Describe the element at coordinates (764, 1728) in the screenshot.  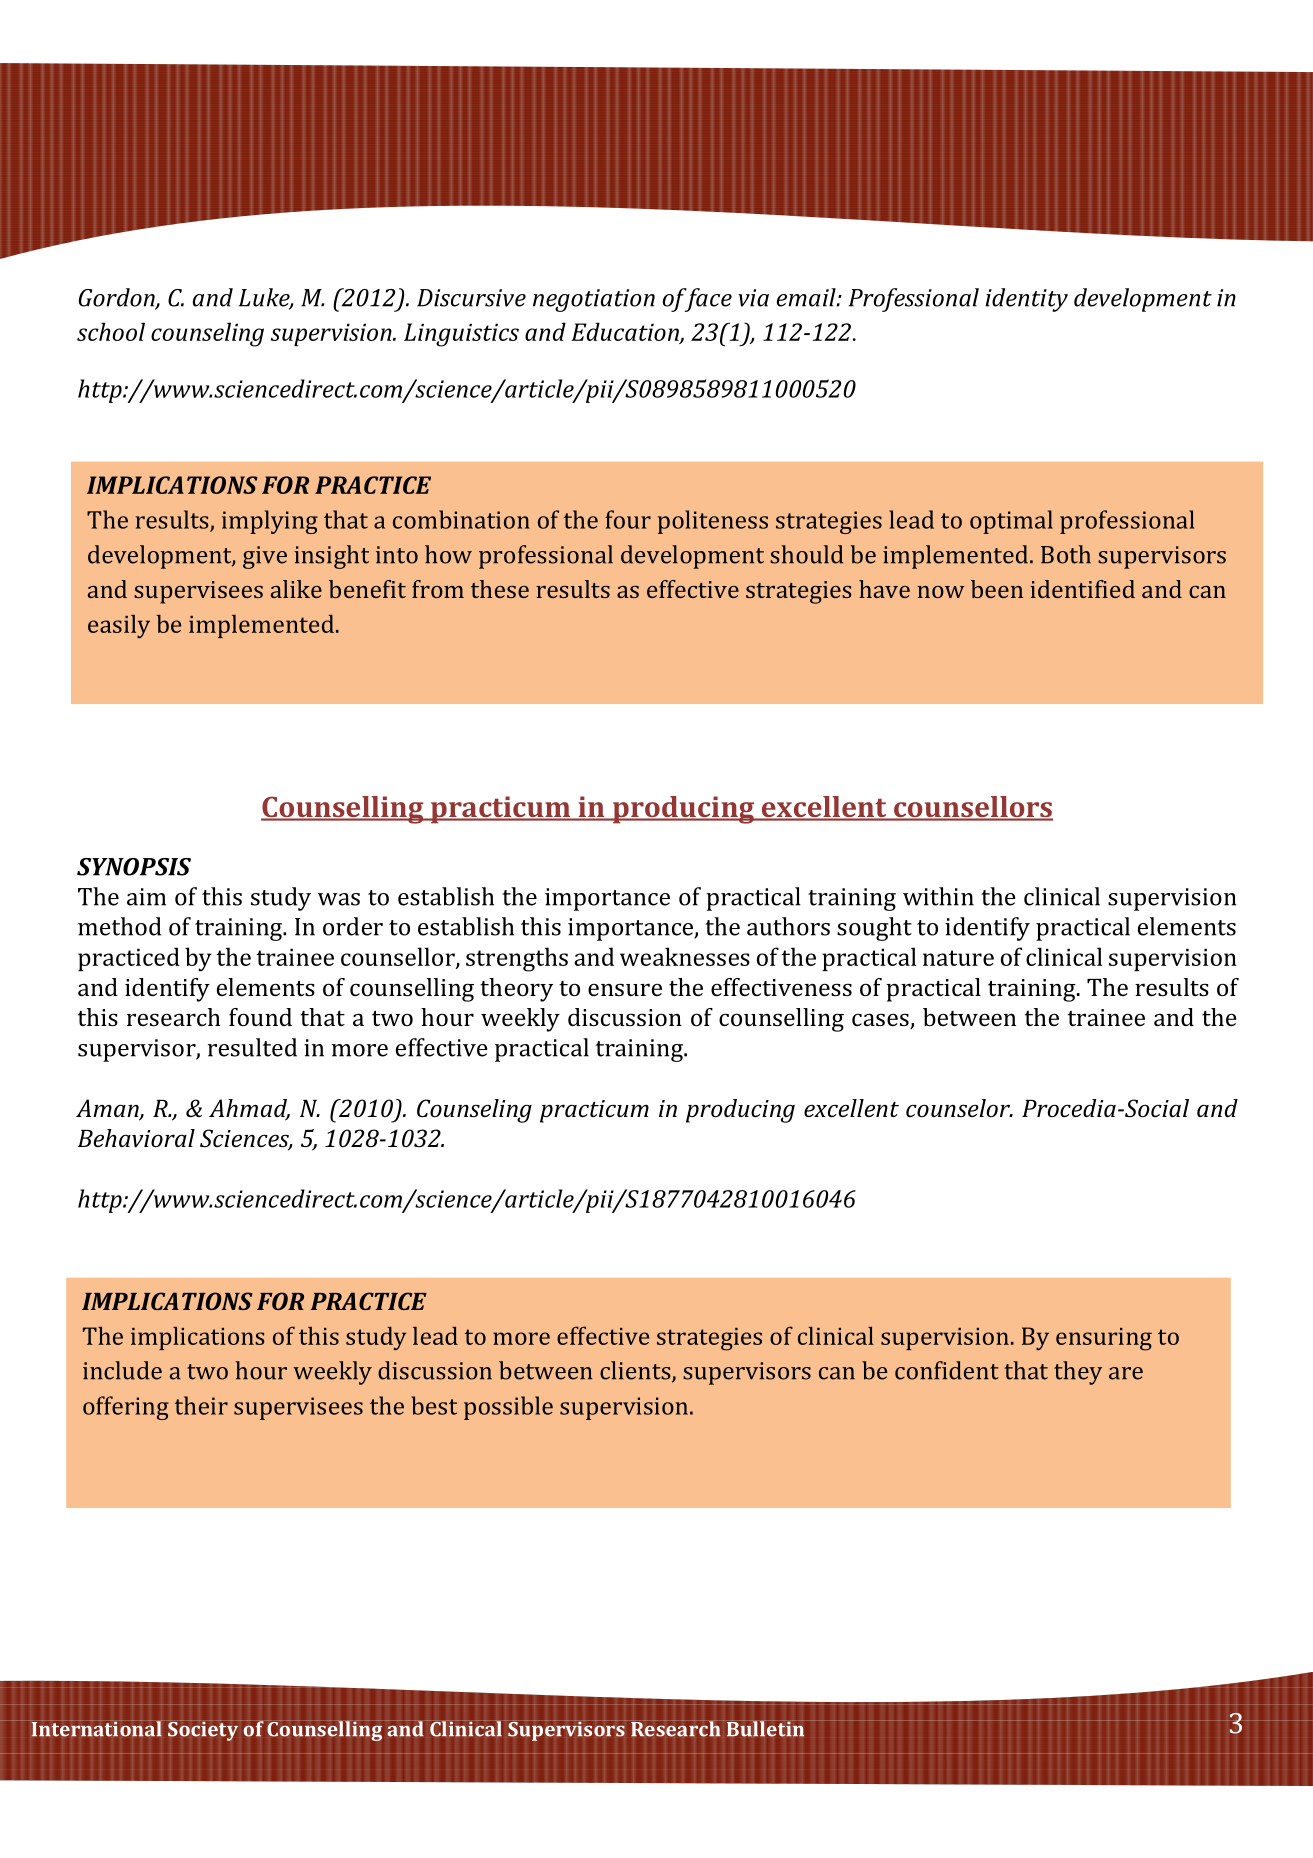
I see `Bulletin` at that location.
